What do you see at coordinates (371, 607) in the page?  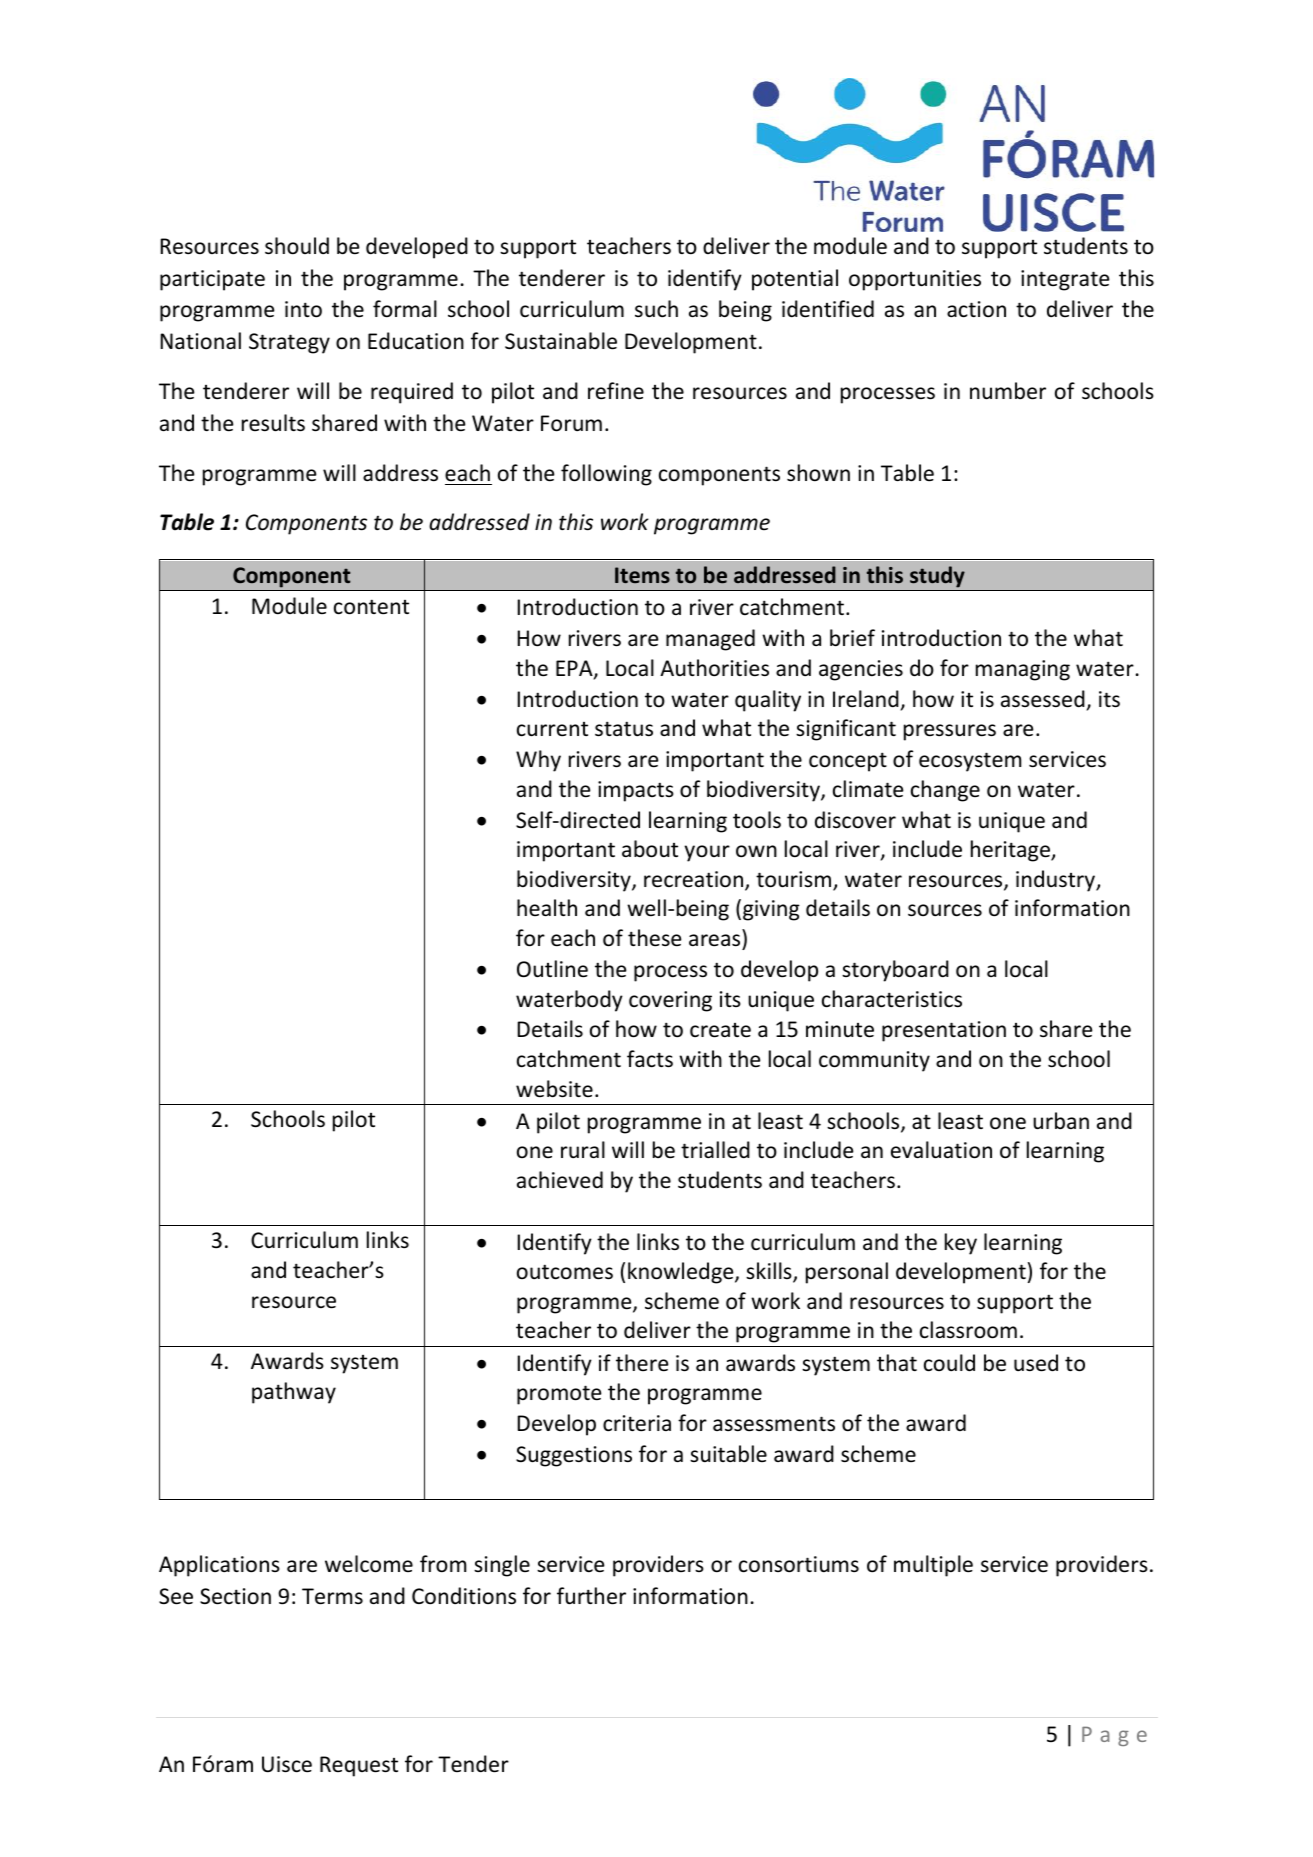 I see `content` at bounding box center [371, 607].
